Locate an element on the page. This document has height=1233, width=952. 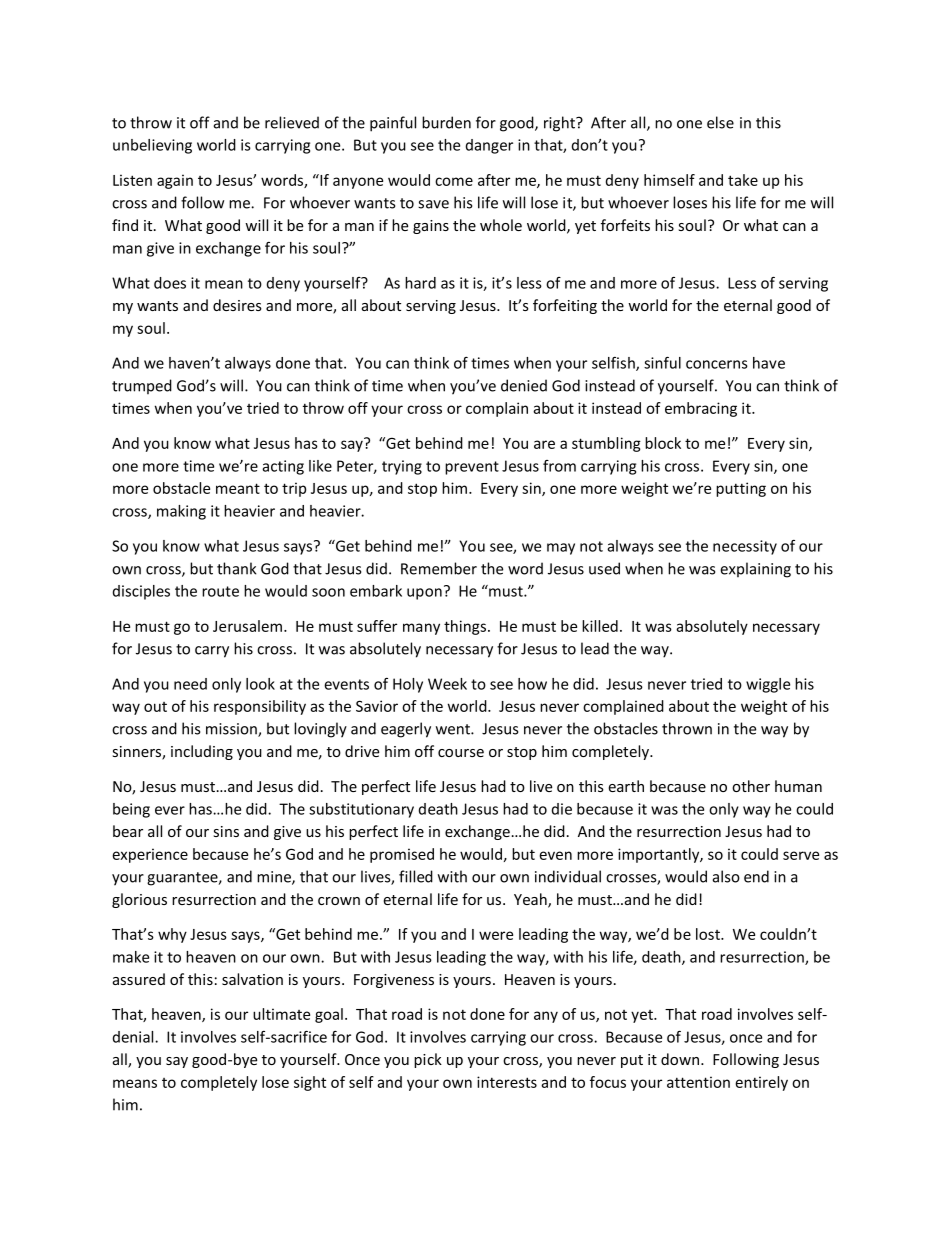
ultimate is located at coordinates (281, 1014).
